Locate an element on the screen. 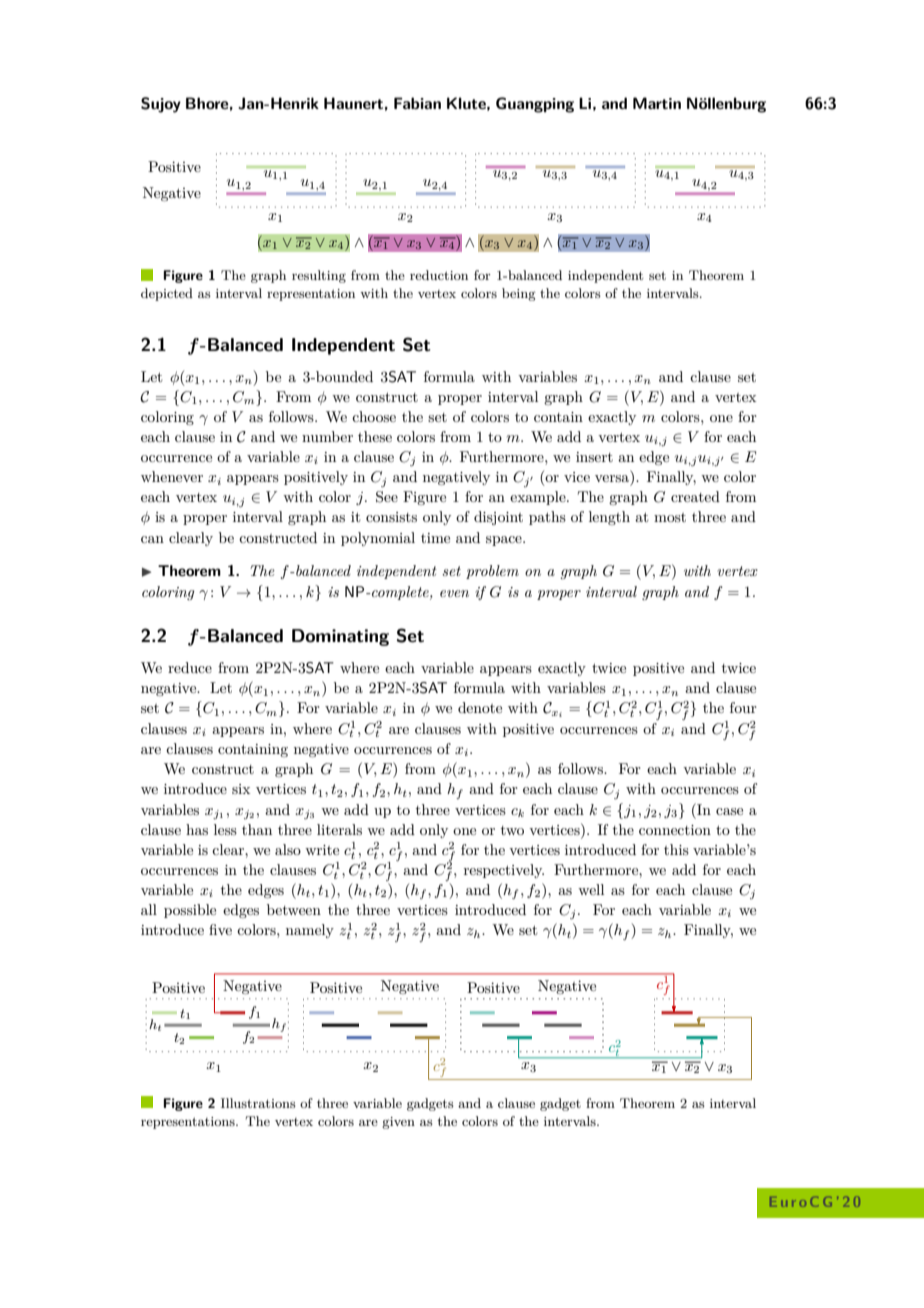 Image resolution: width=924 pixels, height=1308 pixels. insert is located at coordinates (594, 457).
